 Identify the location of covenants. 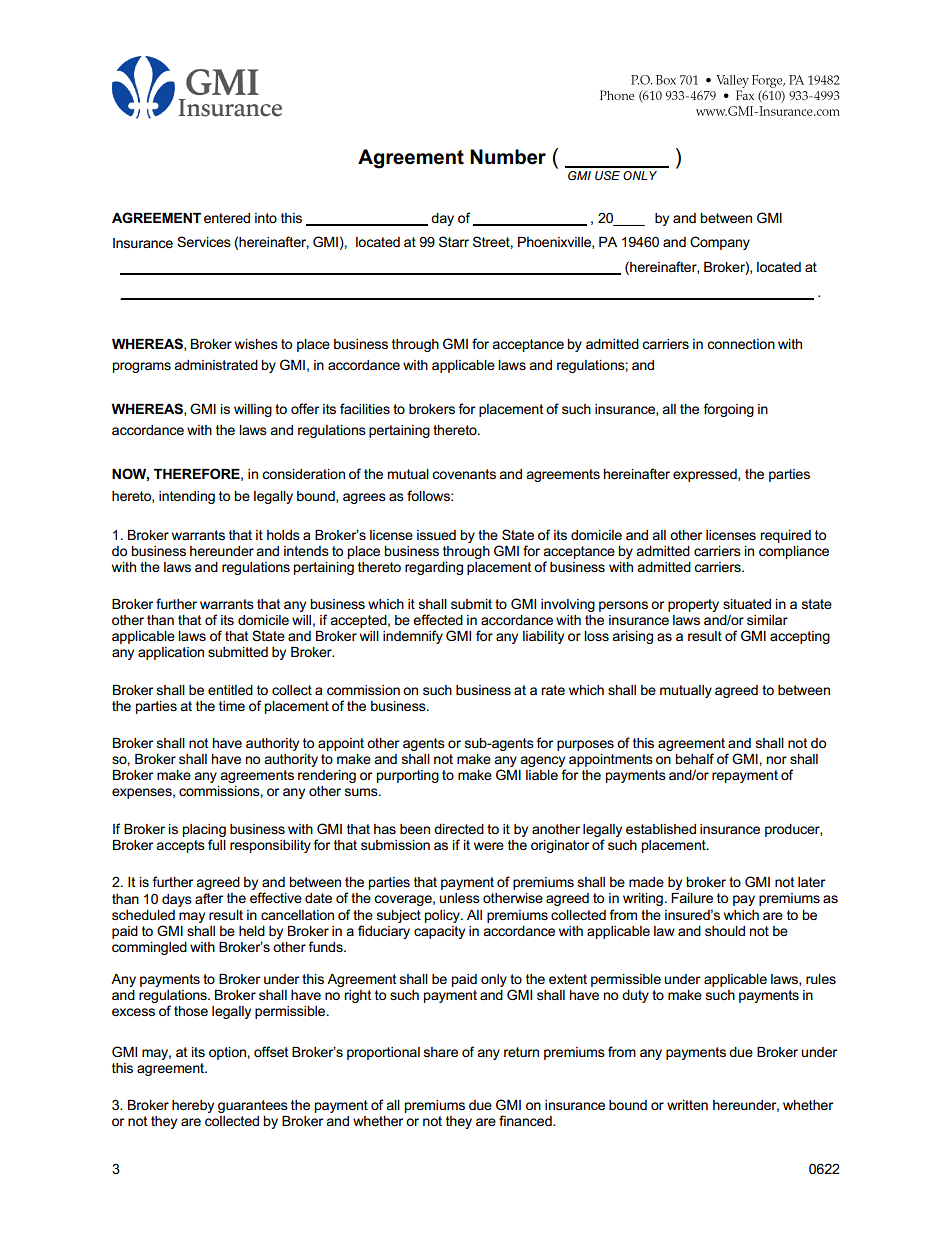
(464, 474).
